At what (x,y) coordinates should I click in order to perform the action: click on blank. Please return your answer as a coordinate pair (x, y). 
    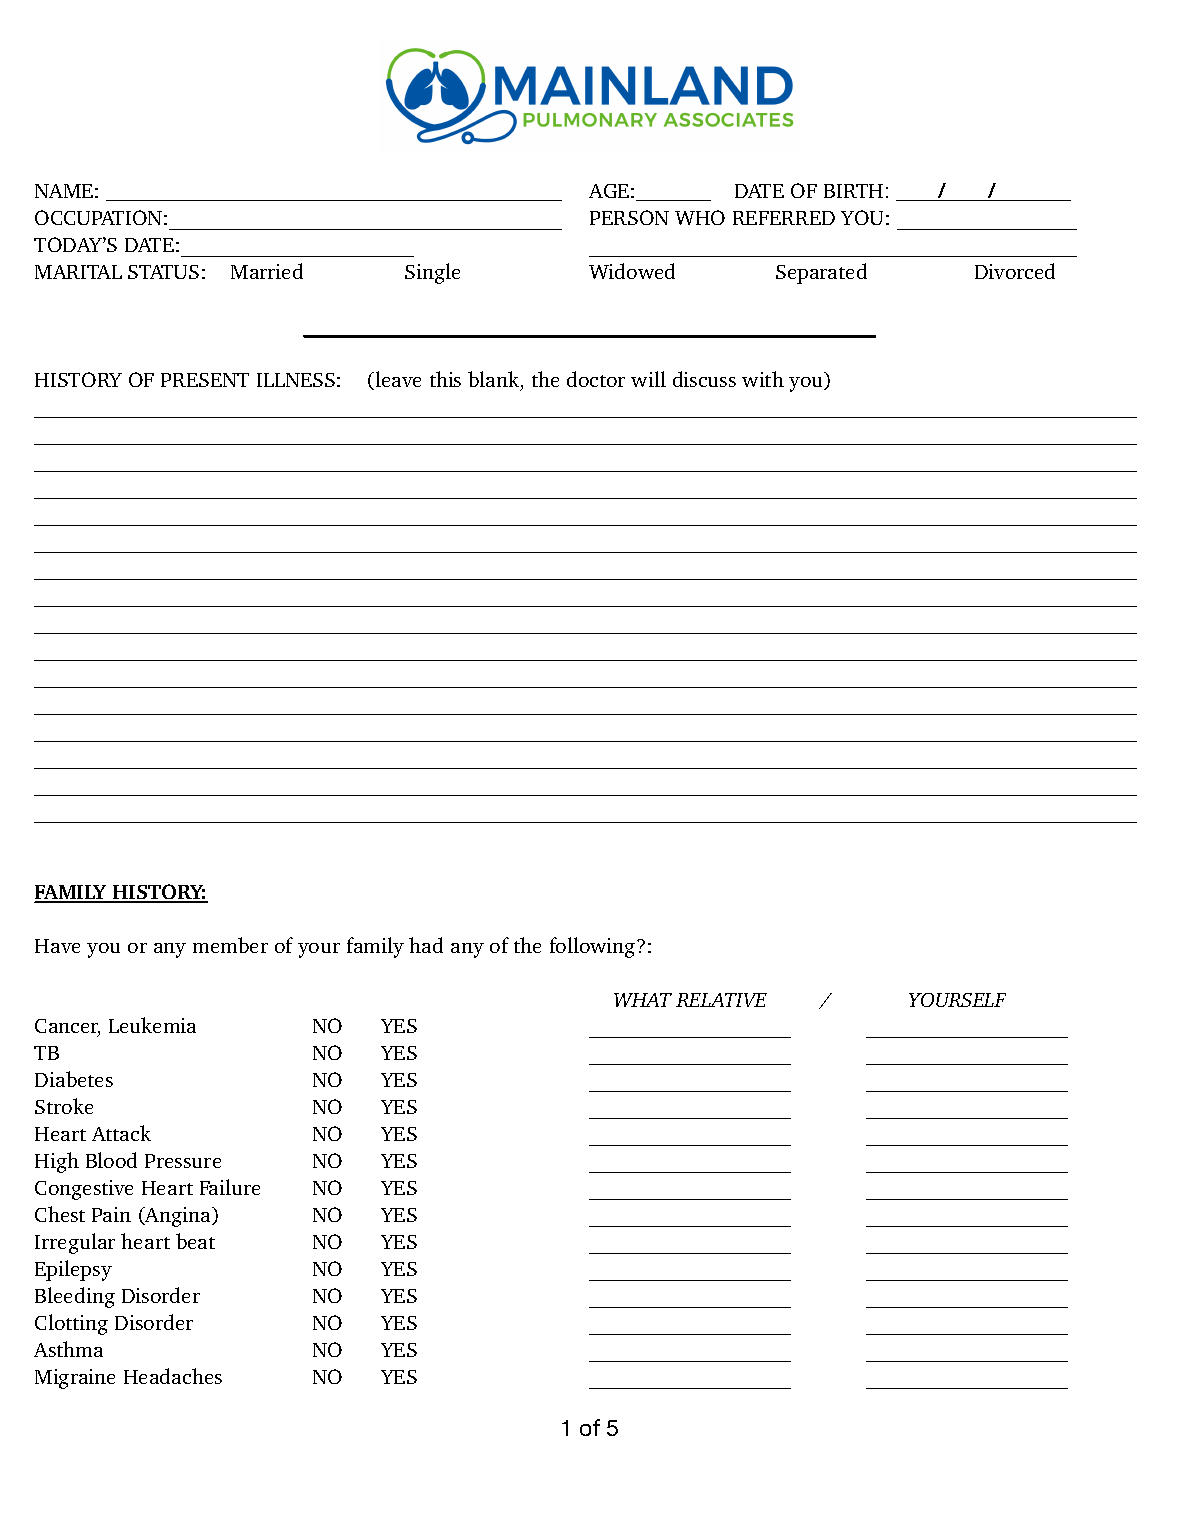
    Looking at the image, I should click on (495, 380).
